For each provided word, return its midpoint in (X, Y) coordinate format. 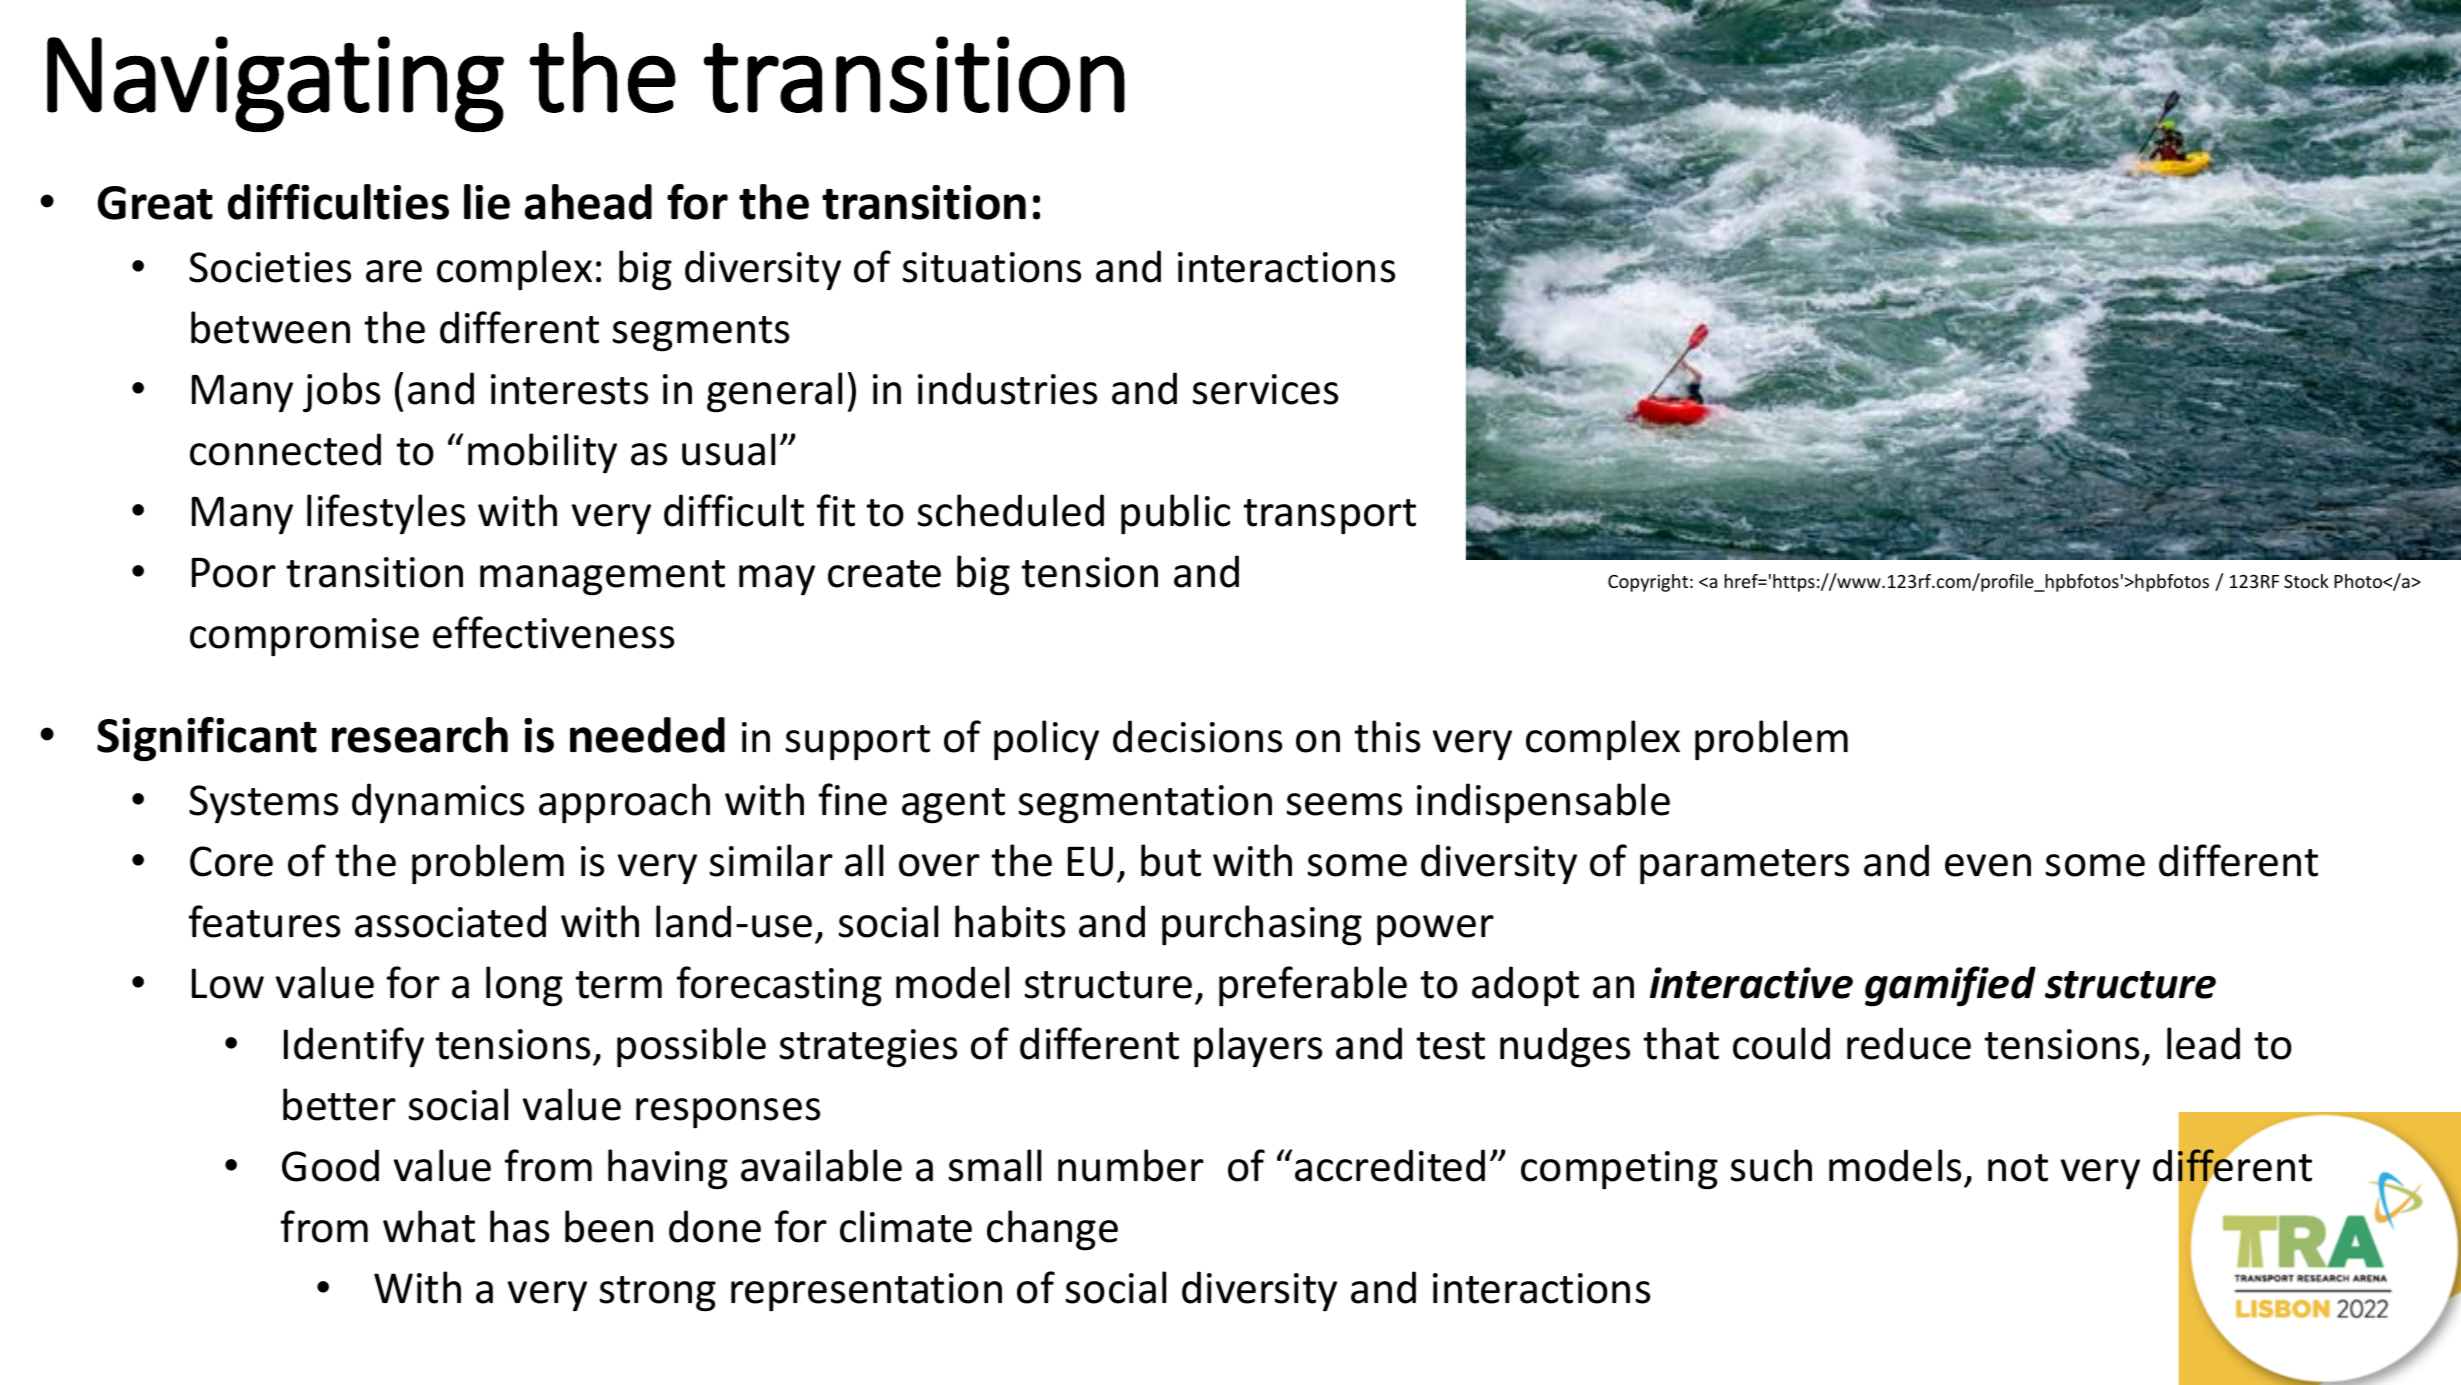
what (429, 1226)
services (1265, 389)
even (1988, 865)
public (1175, 514)
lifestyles (386, 514)
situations (992, 267)
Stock (2306, 581)
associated (450, 921)
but (1171, 860)
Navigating (275, 84)
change (1052, 1230)
